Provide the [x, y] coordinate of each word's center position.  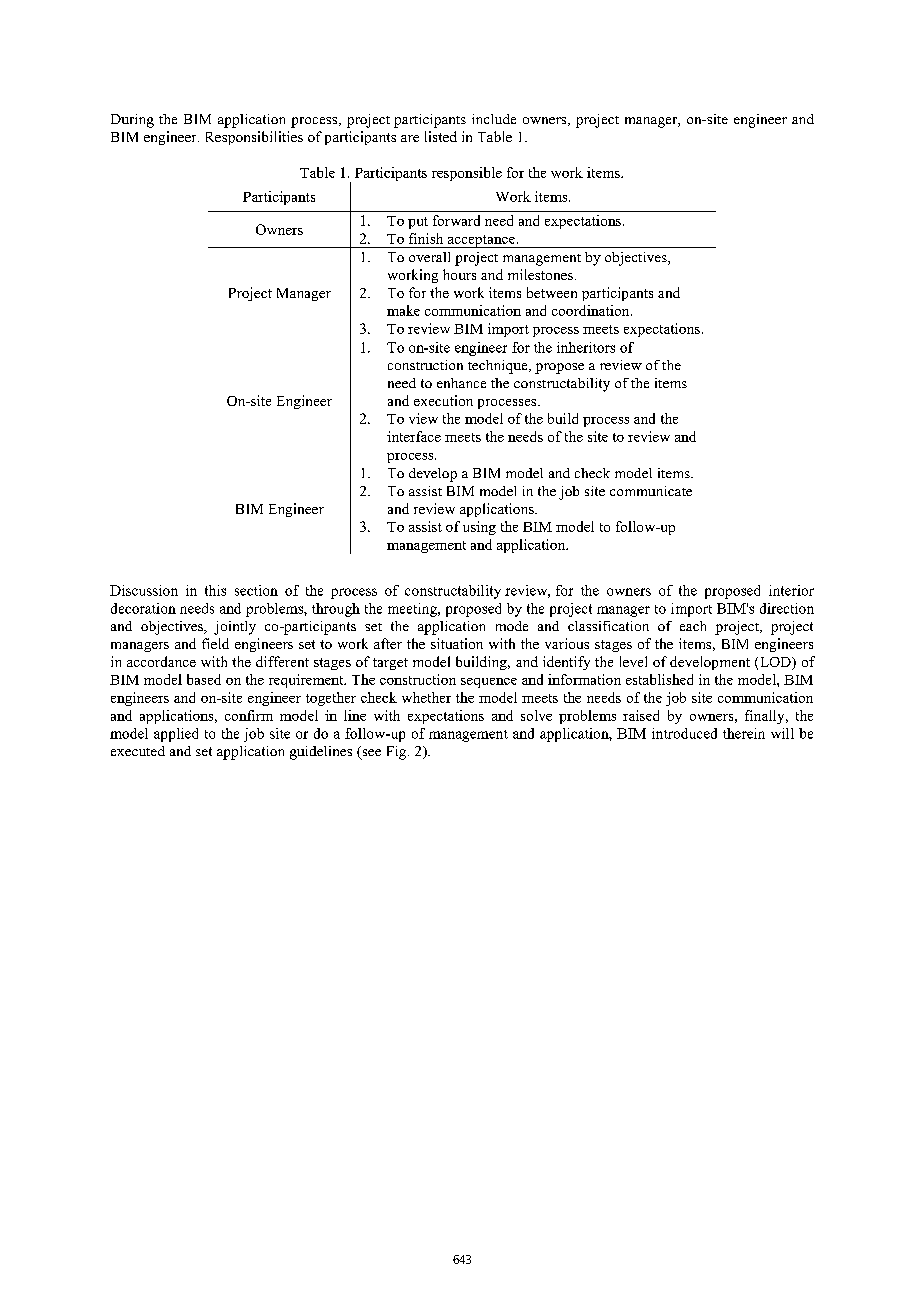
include [494, 119]
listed [441, 136]
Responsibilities [254, 138]
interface [414, 436]
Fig [398, 753]
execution [443, 400]
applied [176, 735]
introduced [684, 733]
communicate [651, 491]
